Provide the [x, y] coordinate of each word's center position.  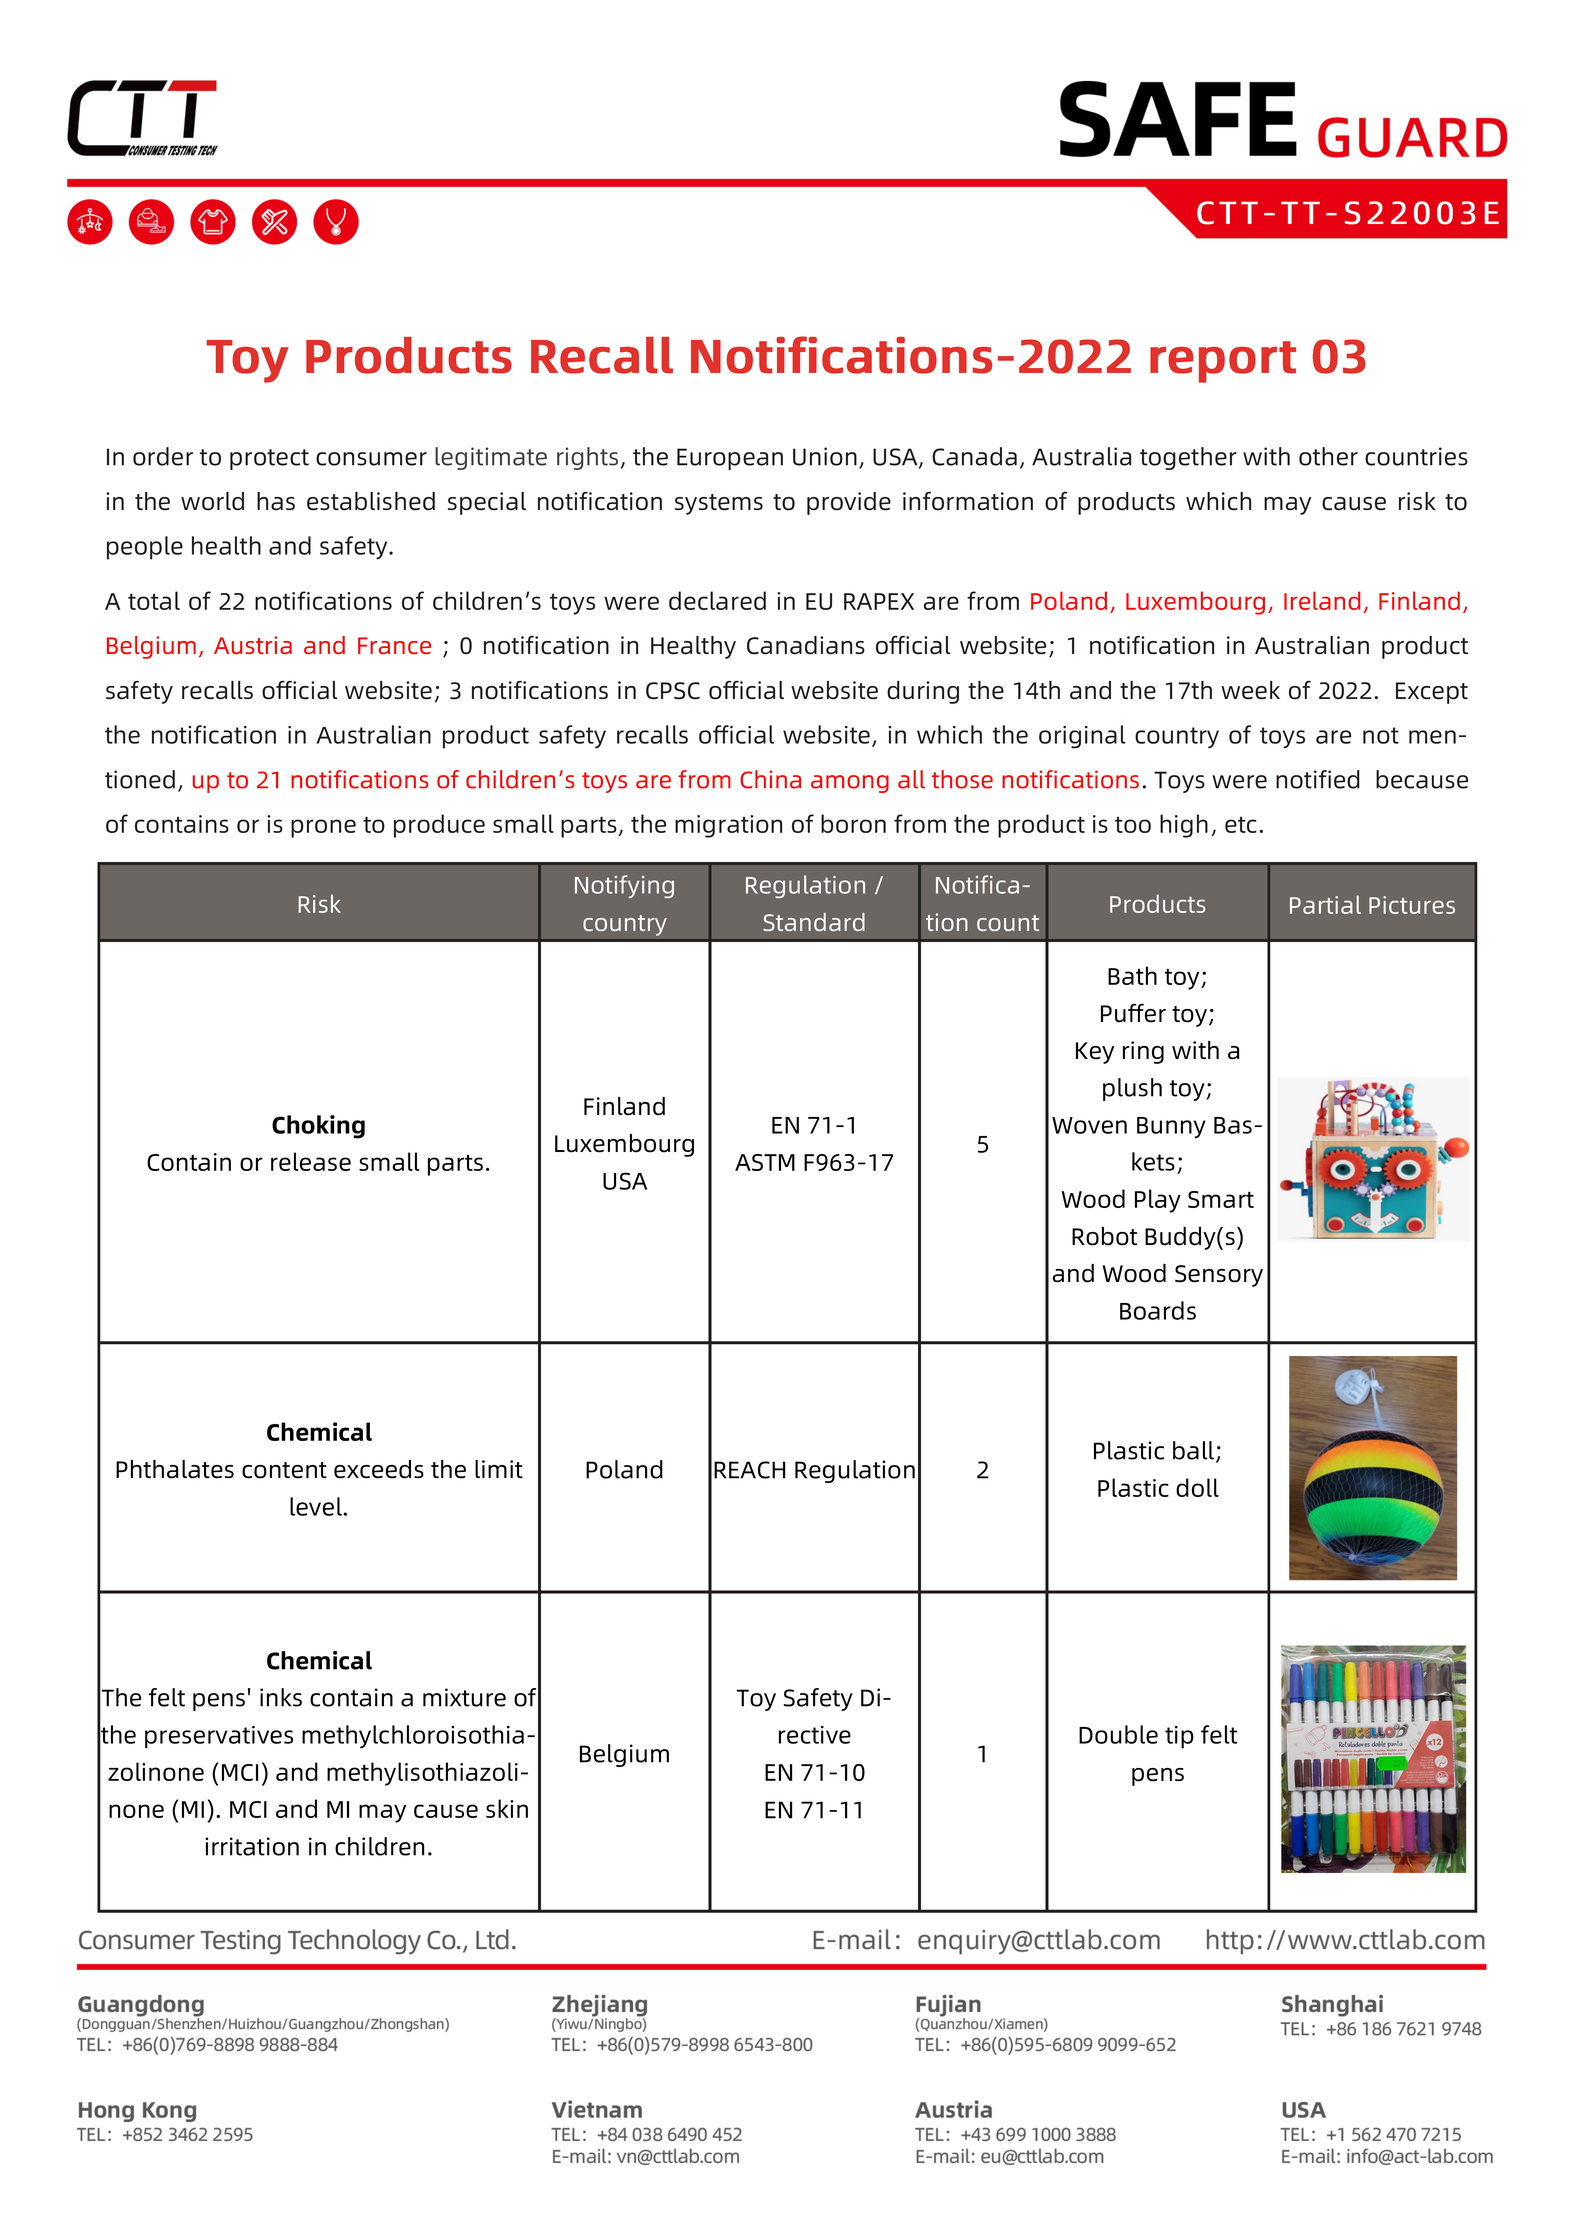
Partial [1325, 904]
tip [1179, 1737]
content [284, 1470]
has [276, 501]
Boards [1158, 1310]
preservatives [219, 1737]
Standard [814, 922]
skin [507, 1808]
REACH [750, 1470]
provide [849, 503]
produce [439, 826]
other [1328, 456]
